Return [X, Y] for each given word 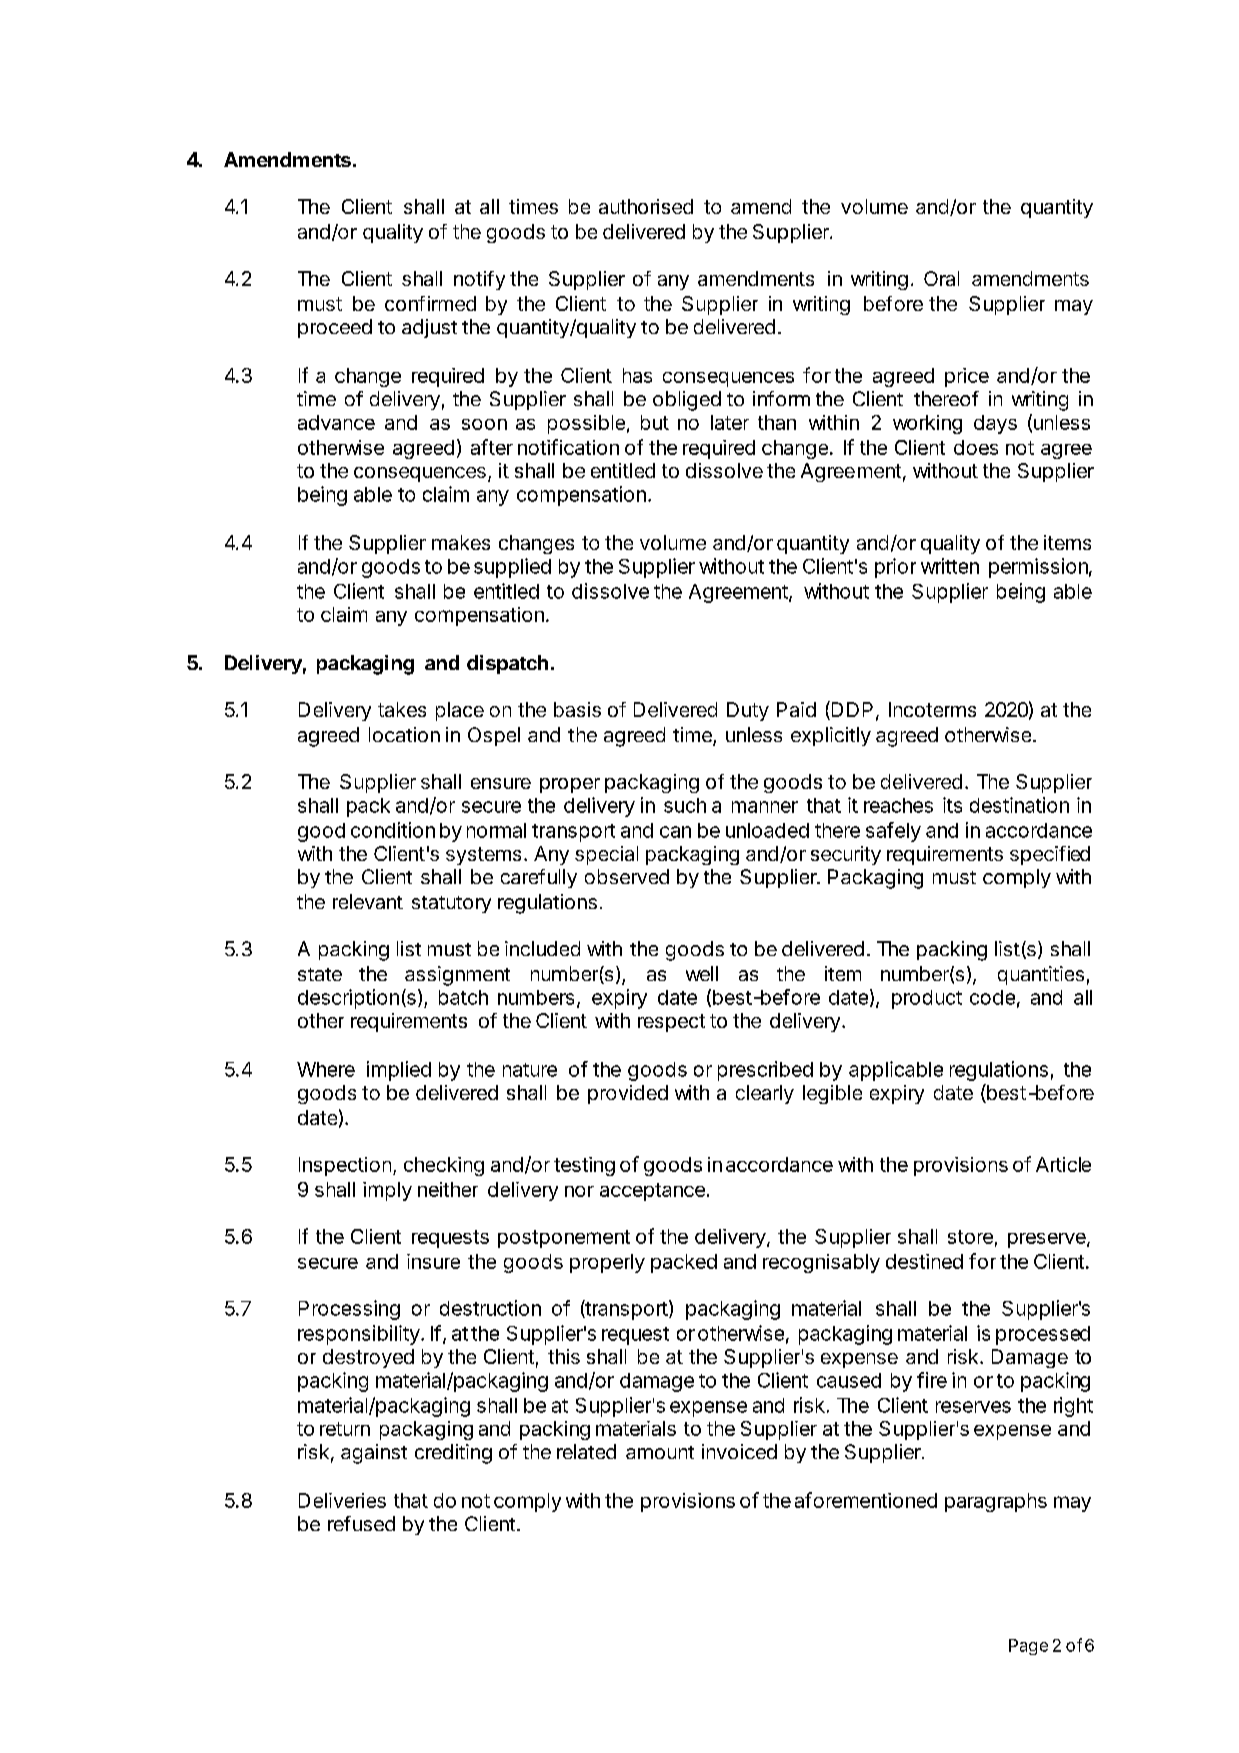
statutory [451, 904]
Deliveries [342, 1500]
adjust [429, 328]
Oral [941, 278]
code [992, 997]
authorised [646, 206]
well [702, 973]
